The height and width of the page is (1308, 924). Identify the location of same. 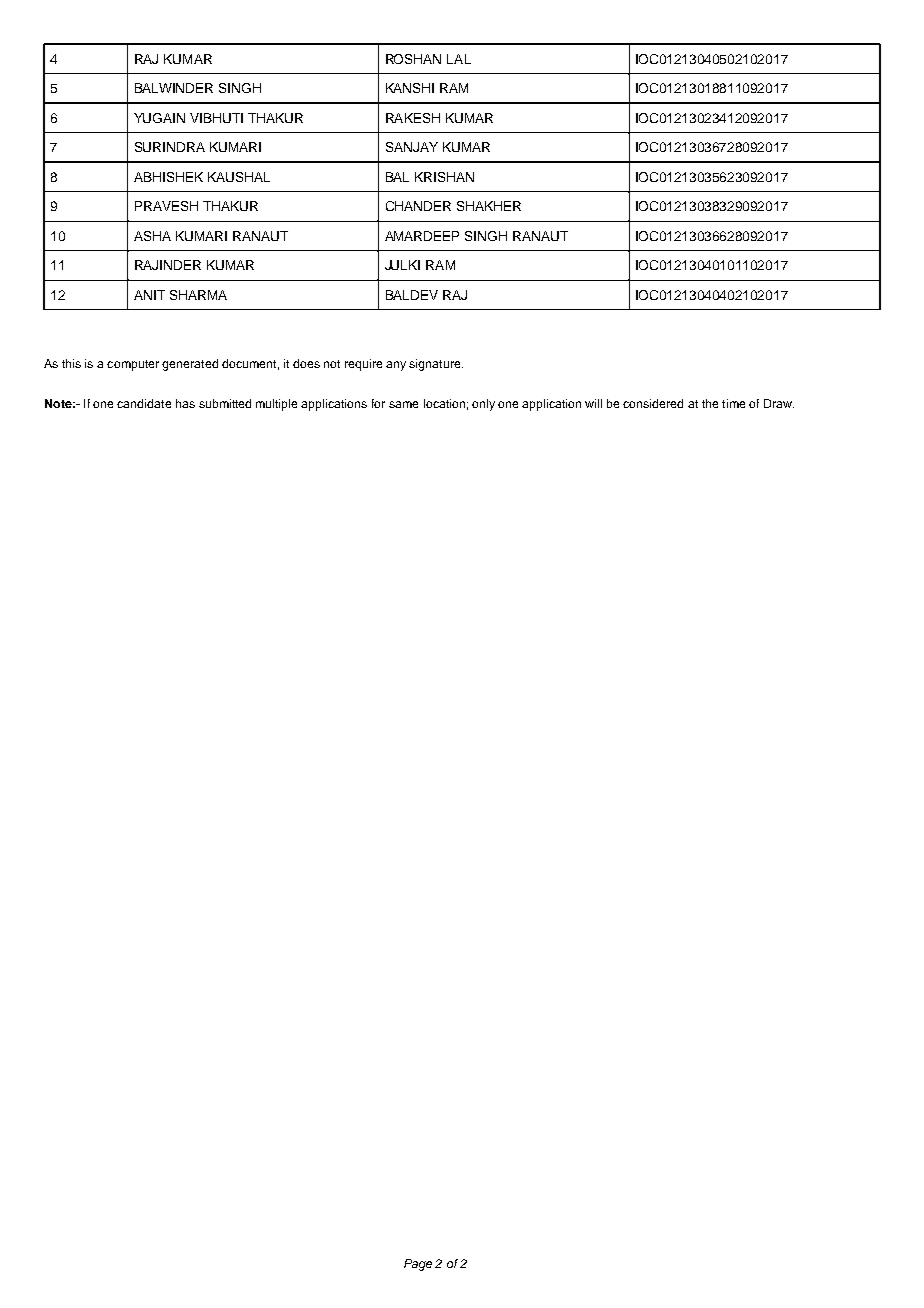
(403, 404).
